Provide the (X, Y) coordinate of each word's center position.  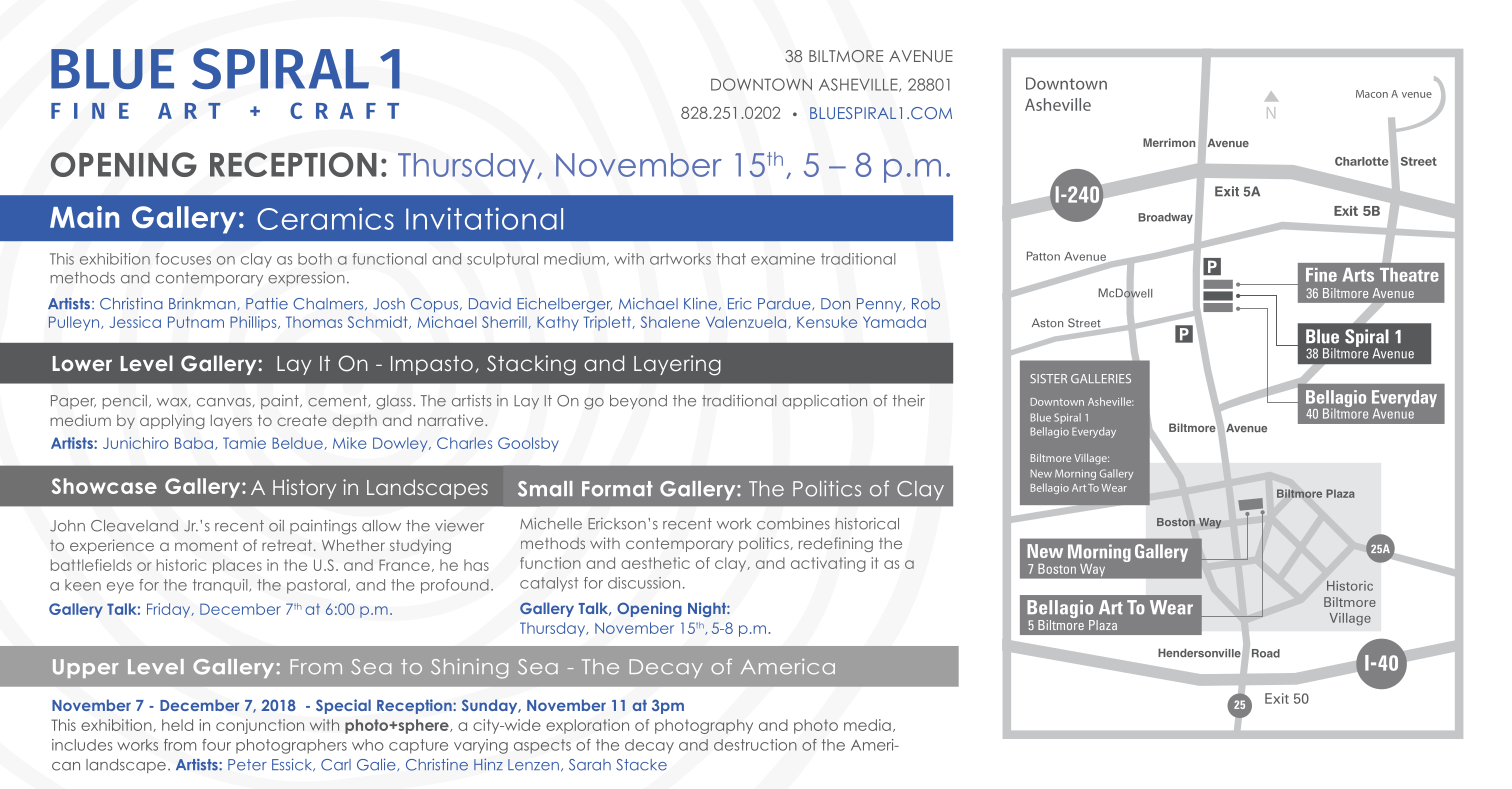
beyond (638, 402)
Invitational (484, 218)
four (216, 745)
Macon (1372, 94)
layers (231, 421)
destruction (755, 745)
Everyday (1094, 432)
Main (84, 217)
